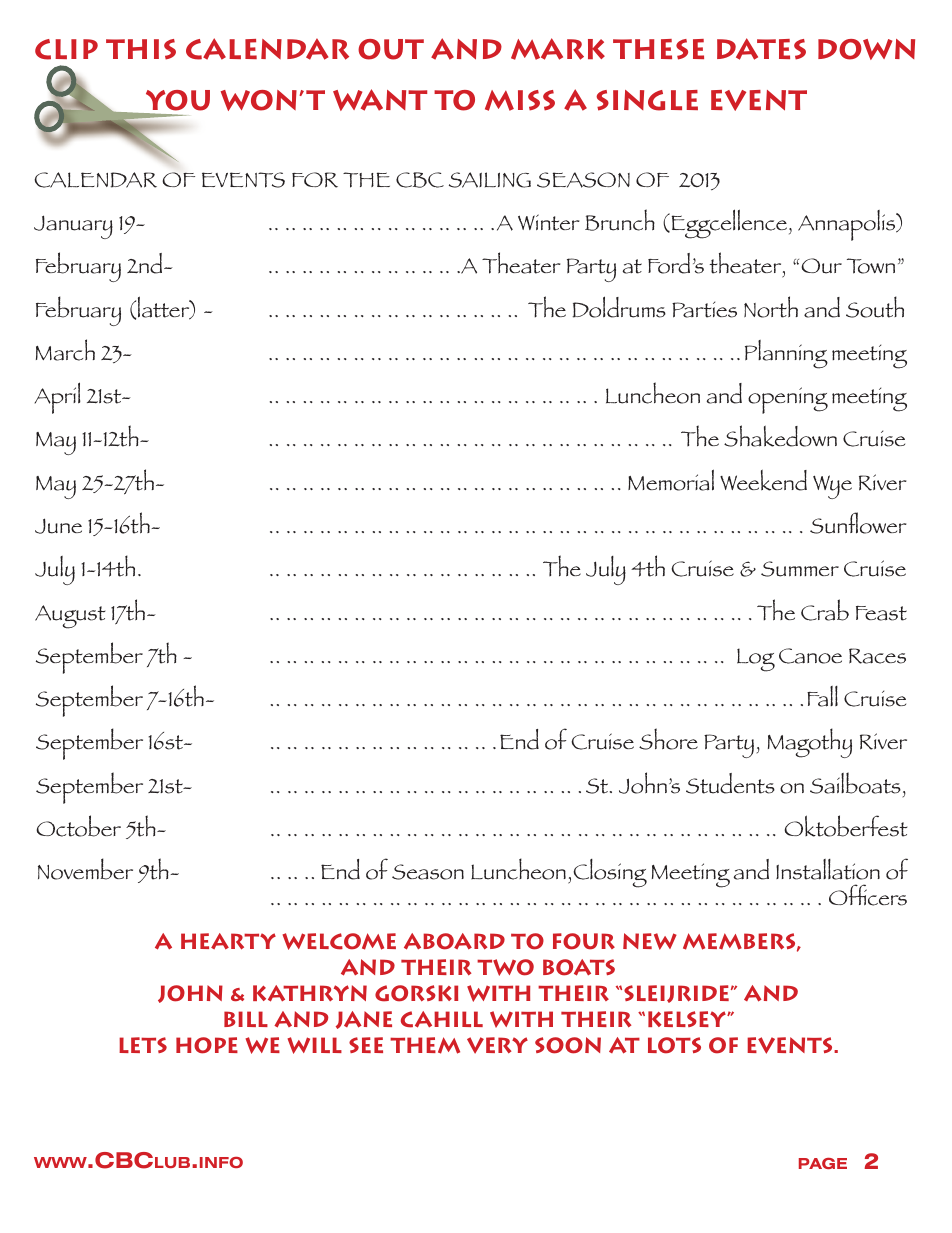  What do you see at coordinates (825, 610) in the screenshot?
I see `Crab` at bounding box center [825, 610].
